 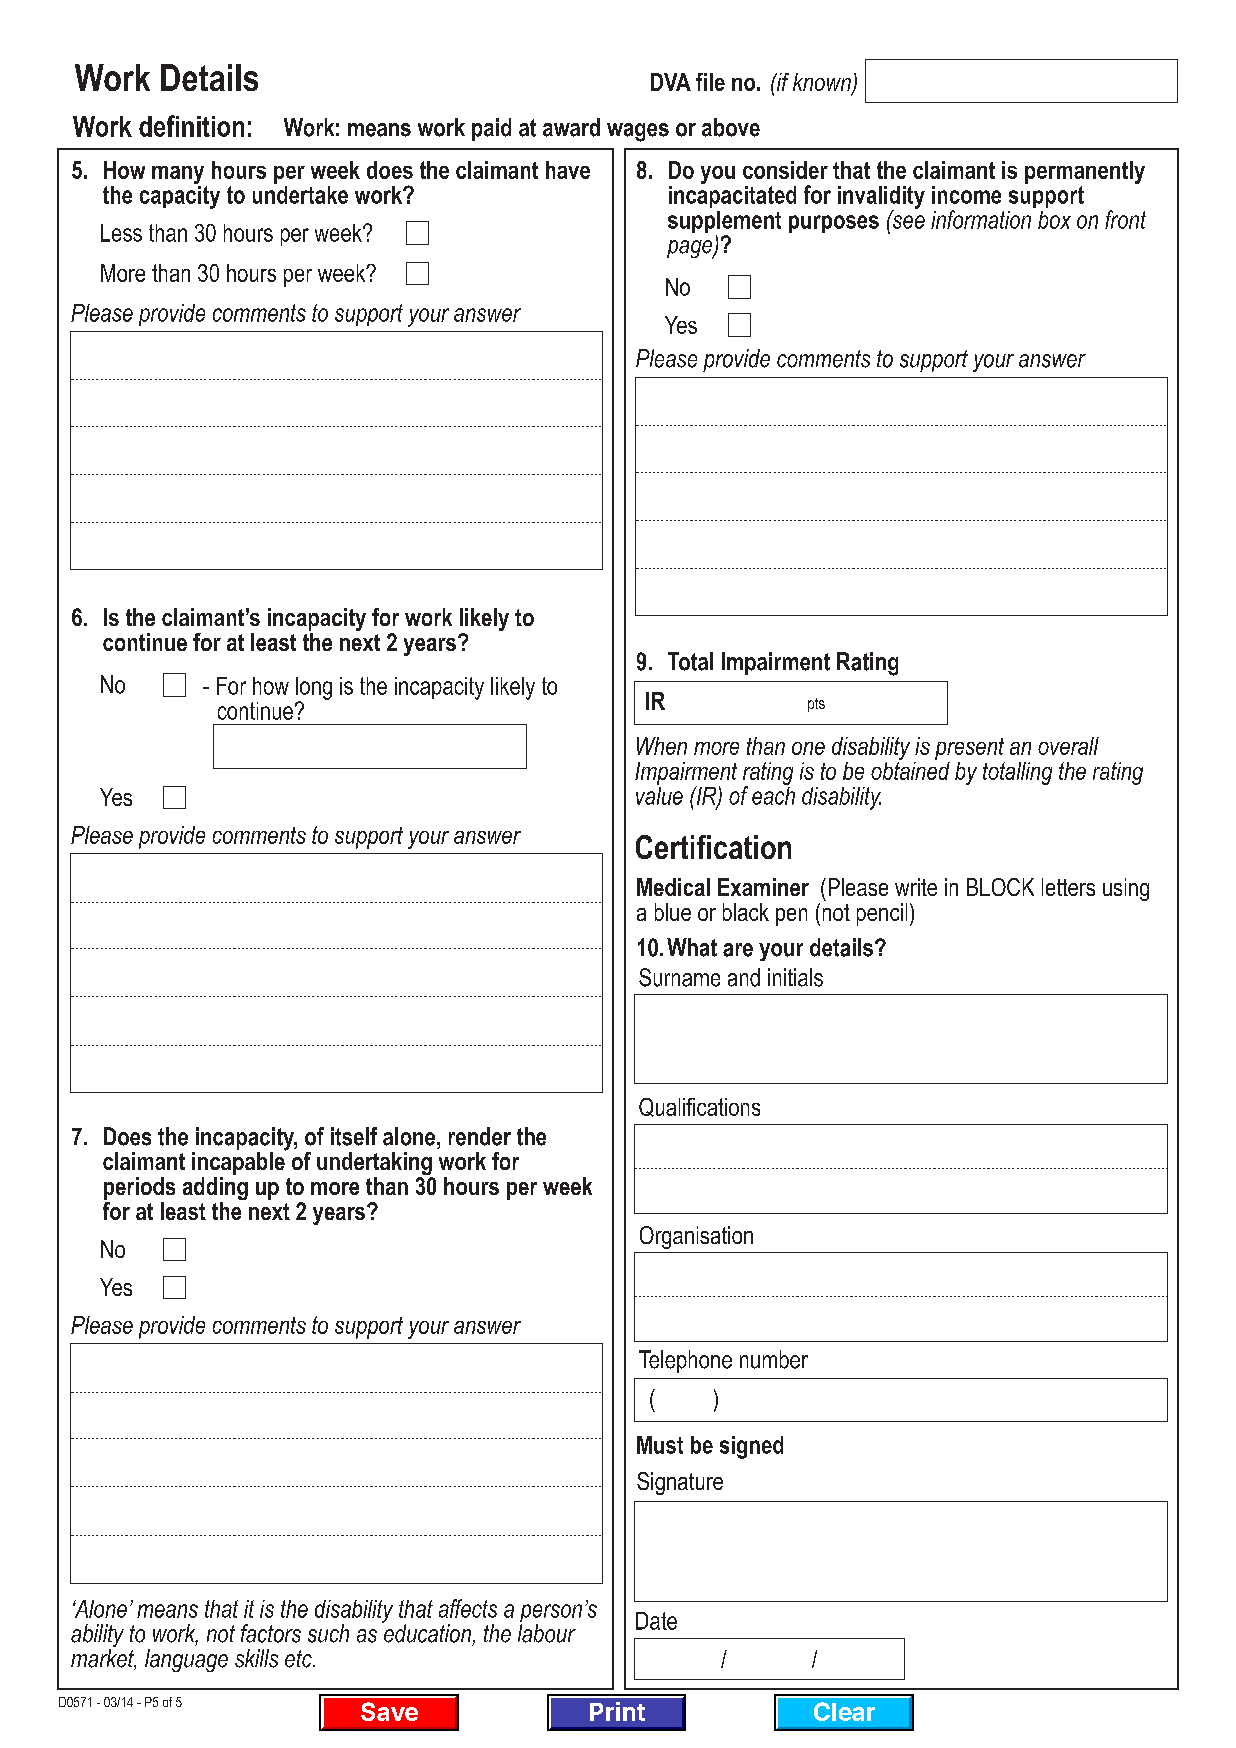 What do you see at coordinates (691, 249) in the screenshot?
I see `page` at bounding box center [691, 249].
